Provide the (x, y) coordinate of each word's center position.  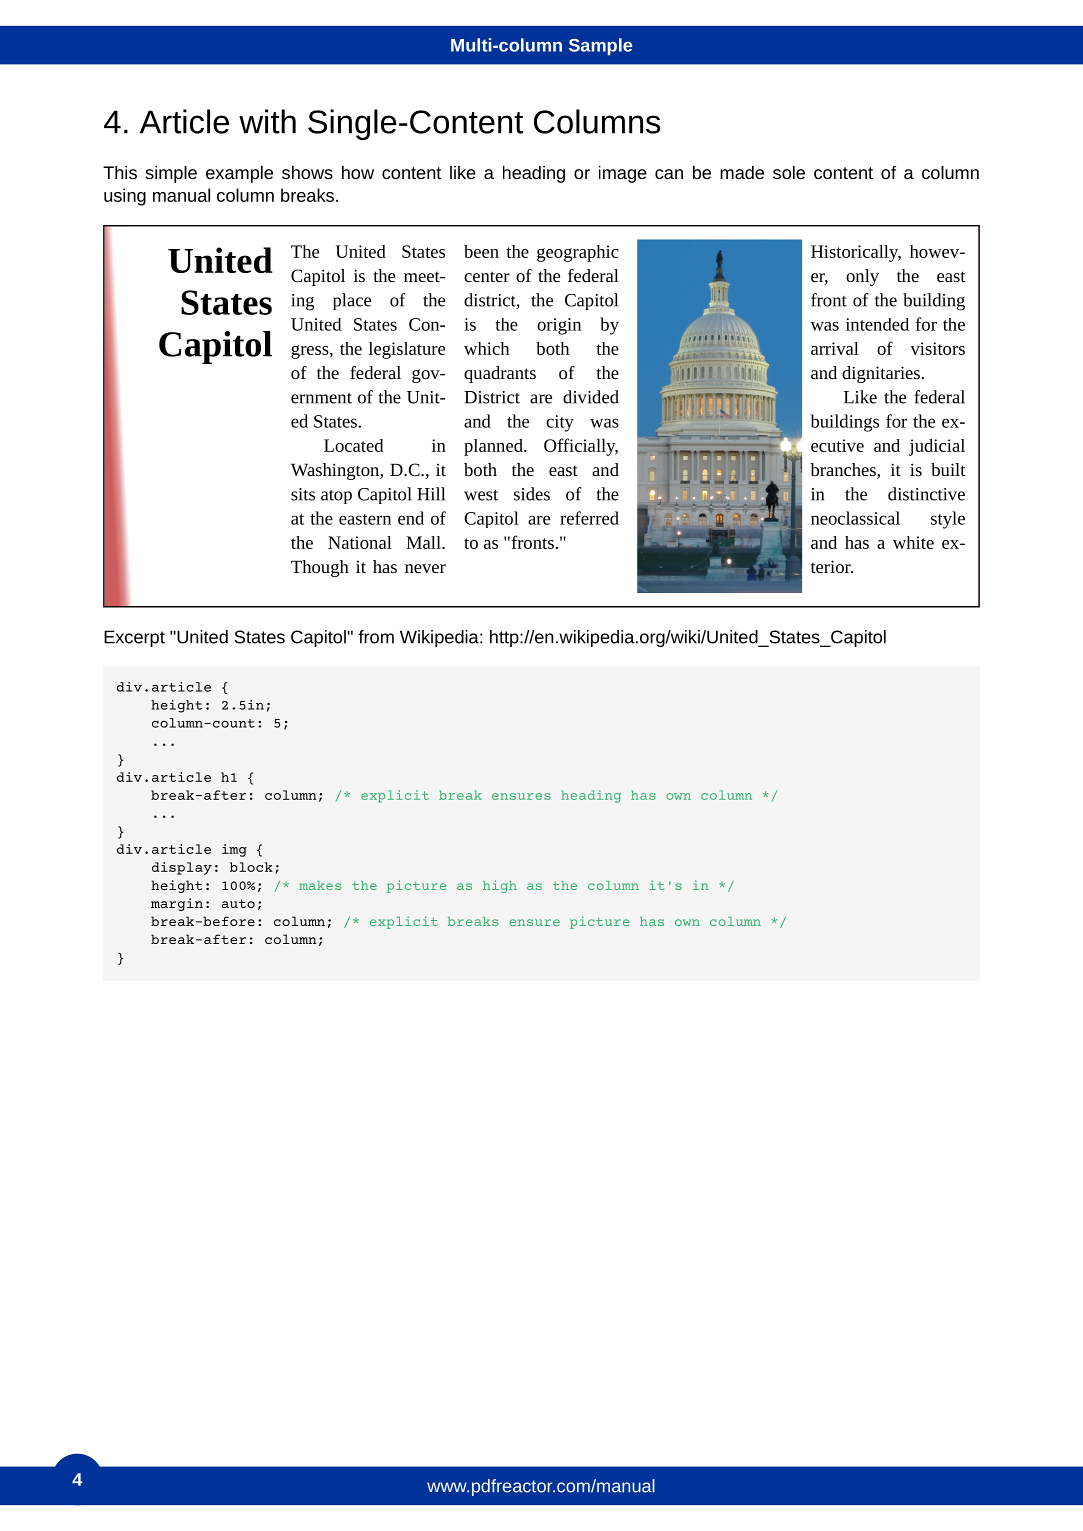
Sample (600, 47)
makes (320, 885)
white (913, 542)
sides (532, 494)
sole (789, 172)
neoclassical (855, 518)
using (125, 197)
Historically (856, 253)
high (500, 886)
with (267, 121)
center (487, 276)
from (376, 637)
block (251, 867)
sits (303, 494)
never (425, 568)
